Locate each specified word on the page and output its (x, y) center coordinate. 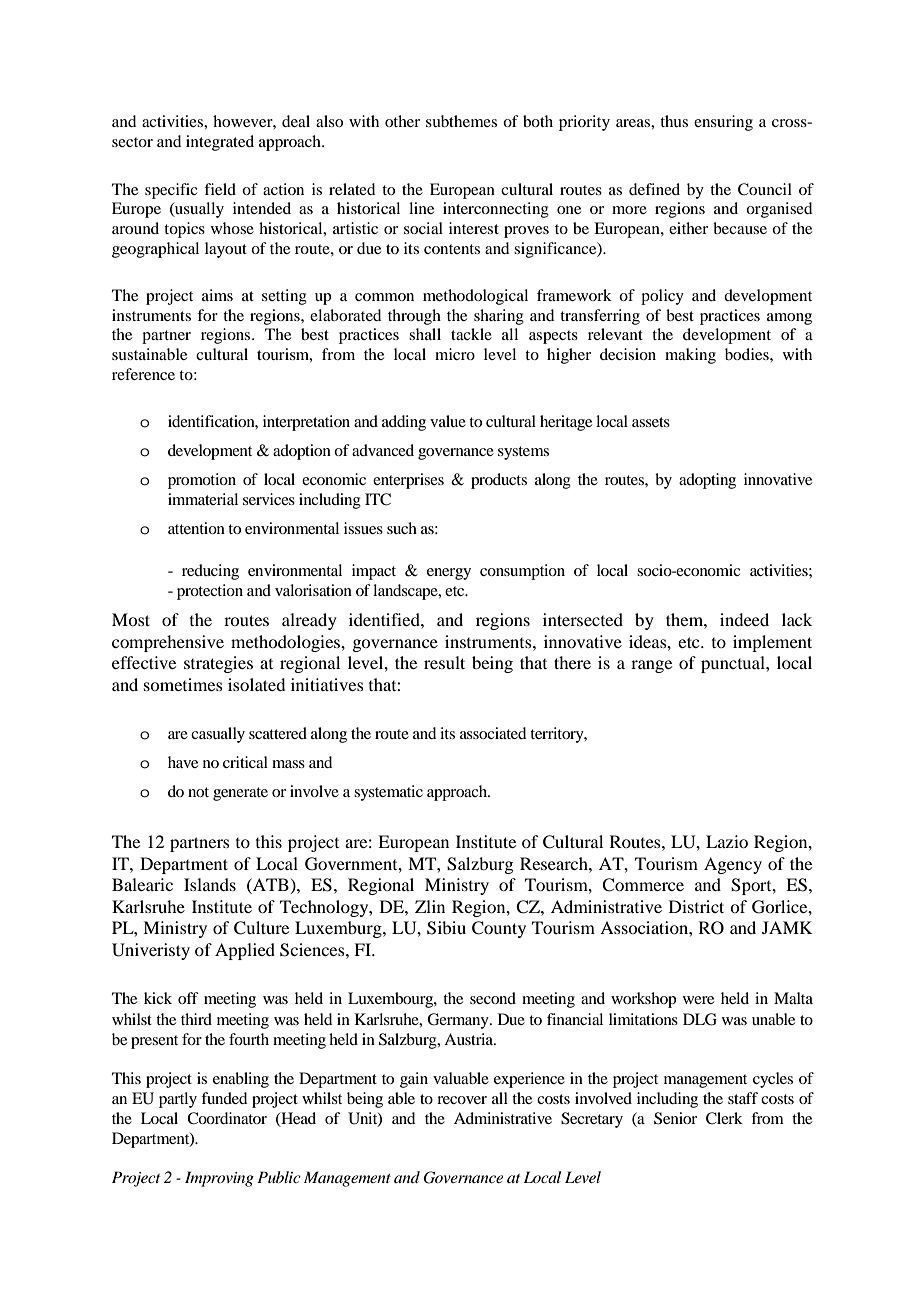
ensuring (723, 123)
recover (462, 1100)
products (499, 481)
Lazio (727, 841)
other (402, 121)
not (198, 792)
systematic (388, 793)
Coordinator (227, 1118)
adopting (707, 481)
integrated (220, 143)
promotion (202, 481)
